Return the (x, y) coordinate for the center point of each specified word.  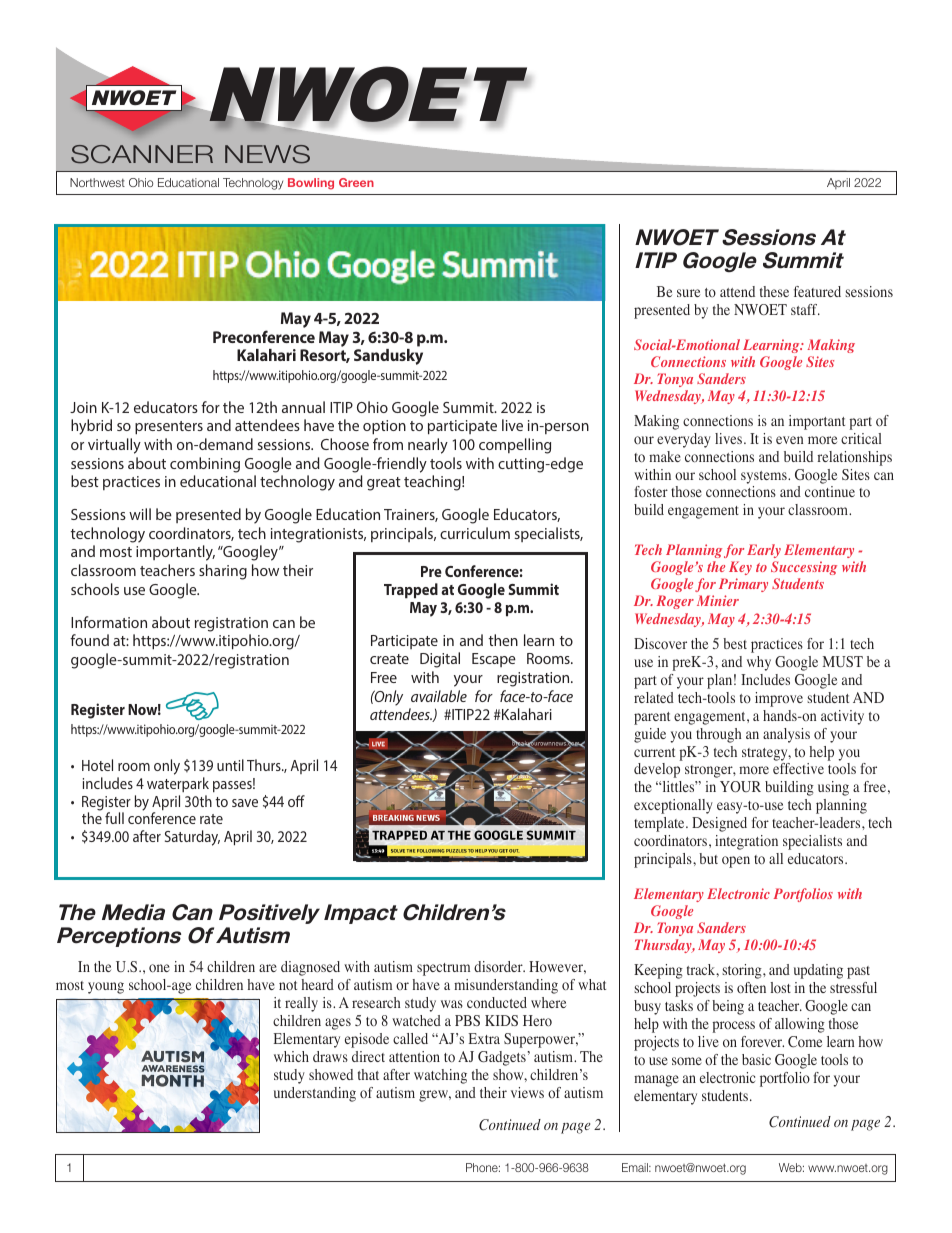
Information (109, 622)
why (759, 663)
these (774, 291)
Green (356, 182)
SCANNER (142, 154)
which (291, 1056)
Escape (494, 660)
